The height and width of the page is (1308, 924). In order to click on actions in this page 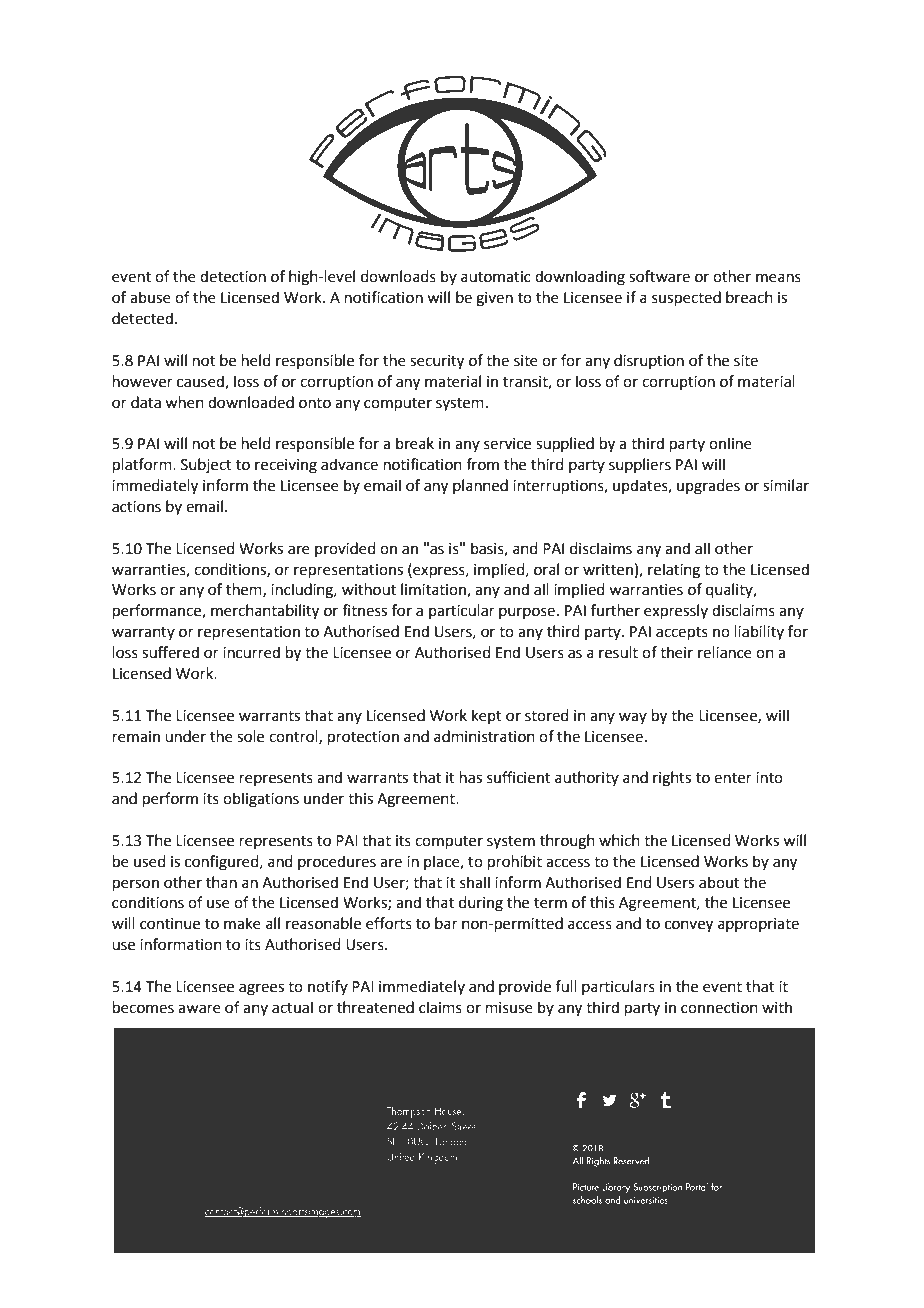, I will do `click(136, 507)`.
